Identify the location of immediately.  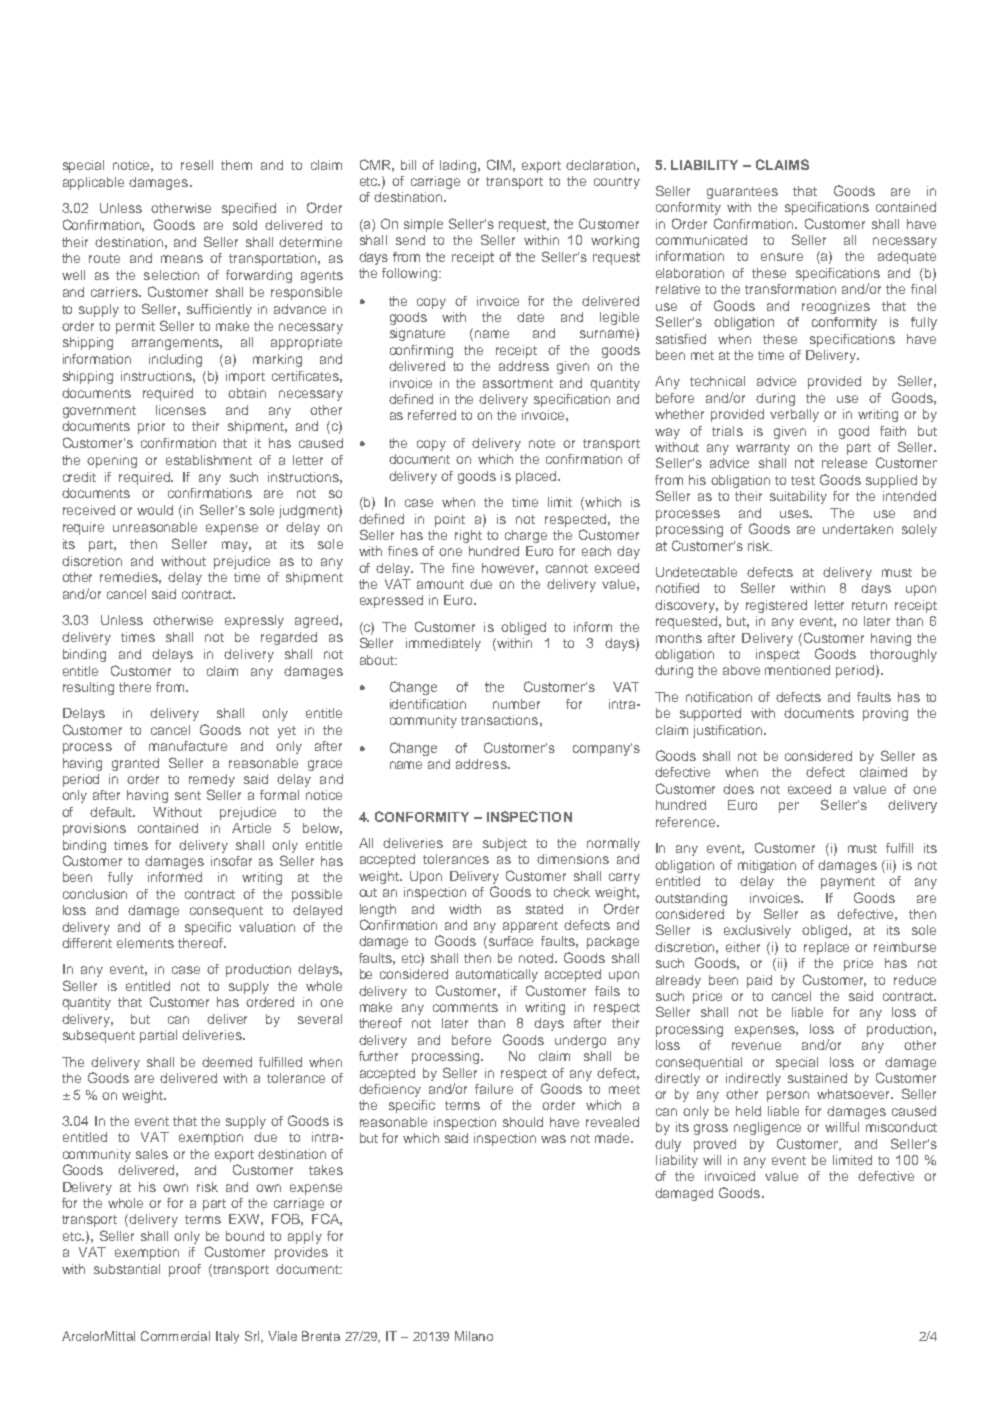
(443, 644).
